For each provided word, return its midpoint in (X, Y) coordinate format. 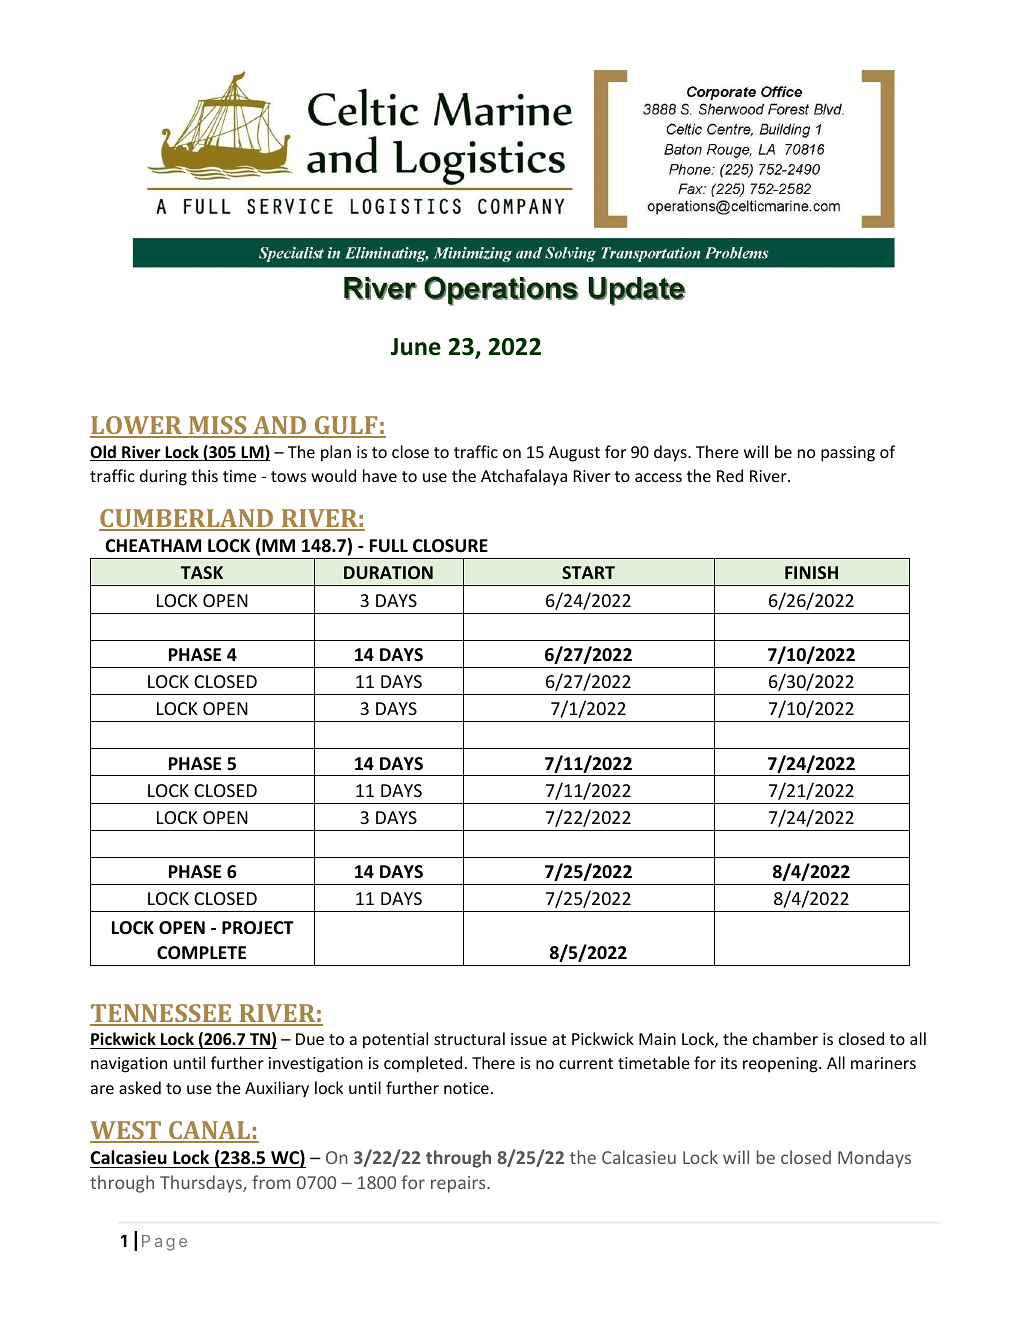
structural (469, 1038)
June (416, 347)
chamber (785, 1038)
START (588, 572)
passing (848, 454)
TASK (202, 572)
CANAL (210, 1131)
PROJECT (258, 928)
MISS (218, 427)
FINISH (811, 572)
